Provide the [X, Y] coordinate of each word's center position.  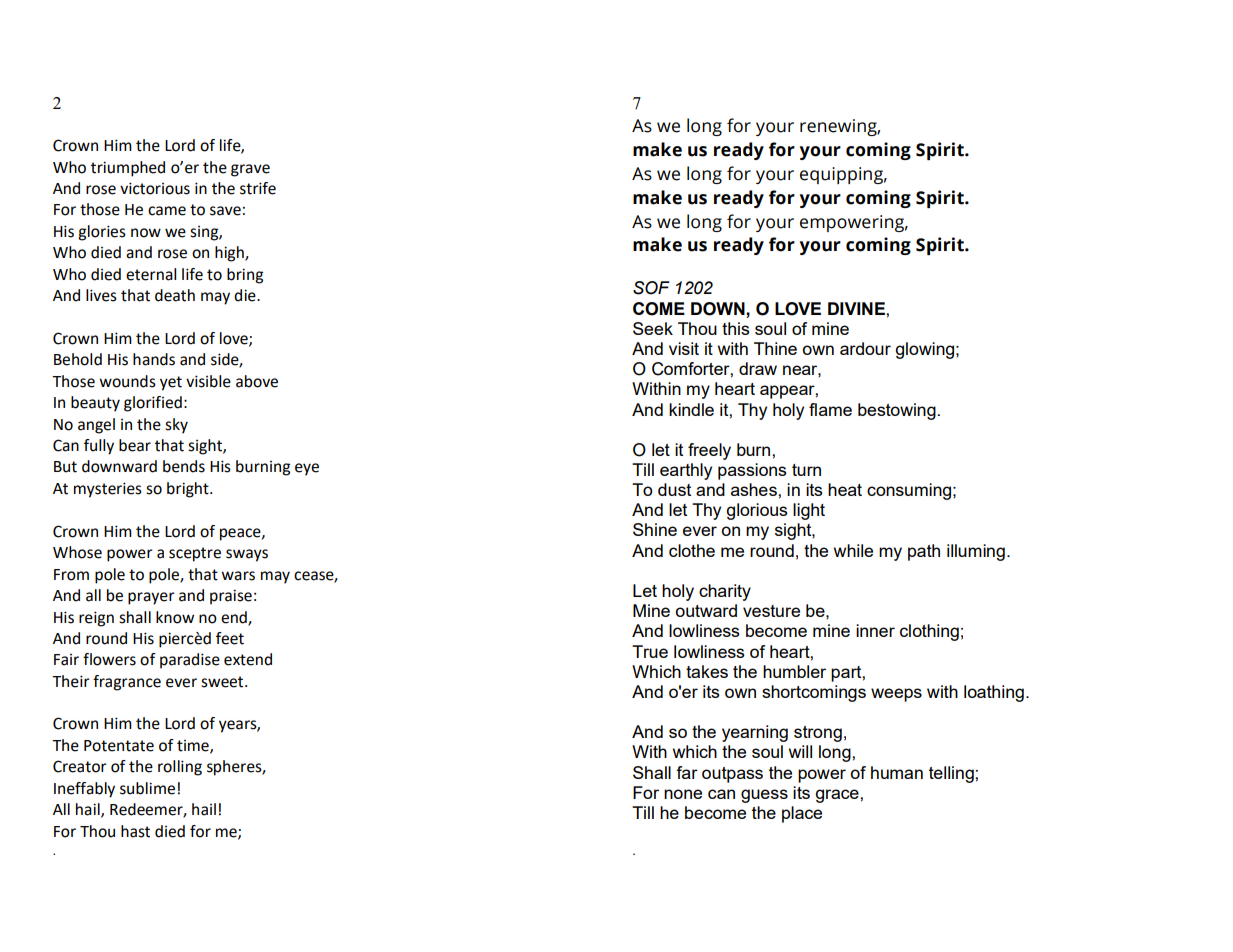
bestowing [897, 411]
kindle [691, 409]
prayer [151, 598]
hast [135, 831]
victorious [155, 188]
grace [838, 796]
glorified [153, 404]
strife [258, 188]
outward [706, 610]
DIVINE [857, 308]
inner [875, 630]
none [683, 794]
